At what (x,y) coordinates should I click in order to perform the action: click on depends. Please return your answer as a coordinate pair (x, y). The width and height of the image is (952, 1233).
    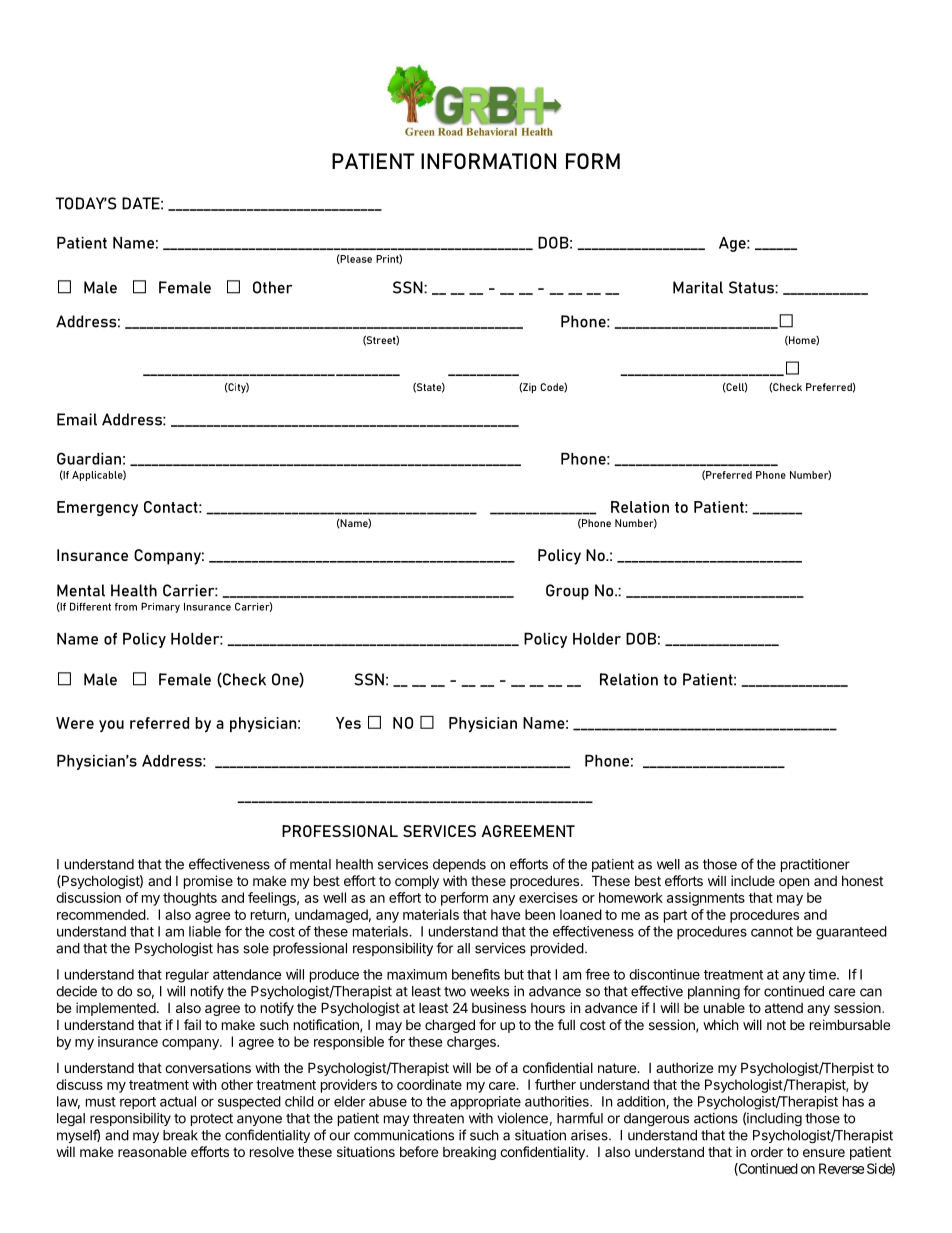
    Looking at the image, I should click on (459, 865).
